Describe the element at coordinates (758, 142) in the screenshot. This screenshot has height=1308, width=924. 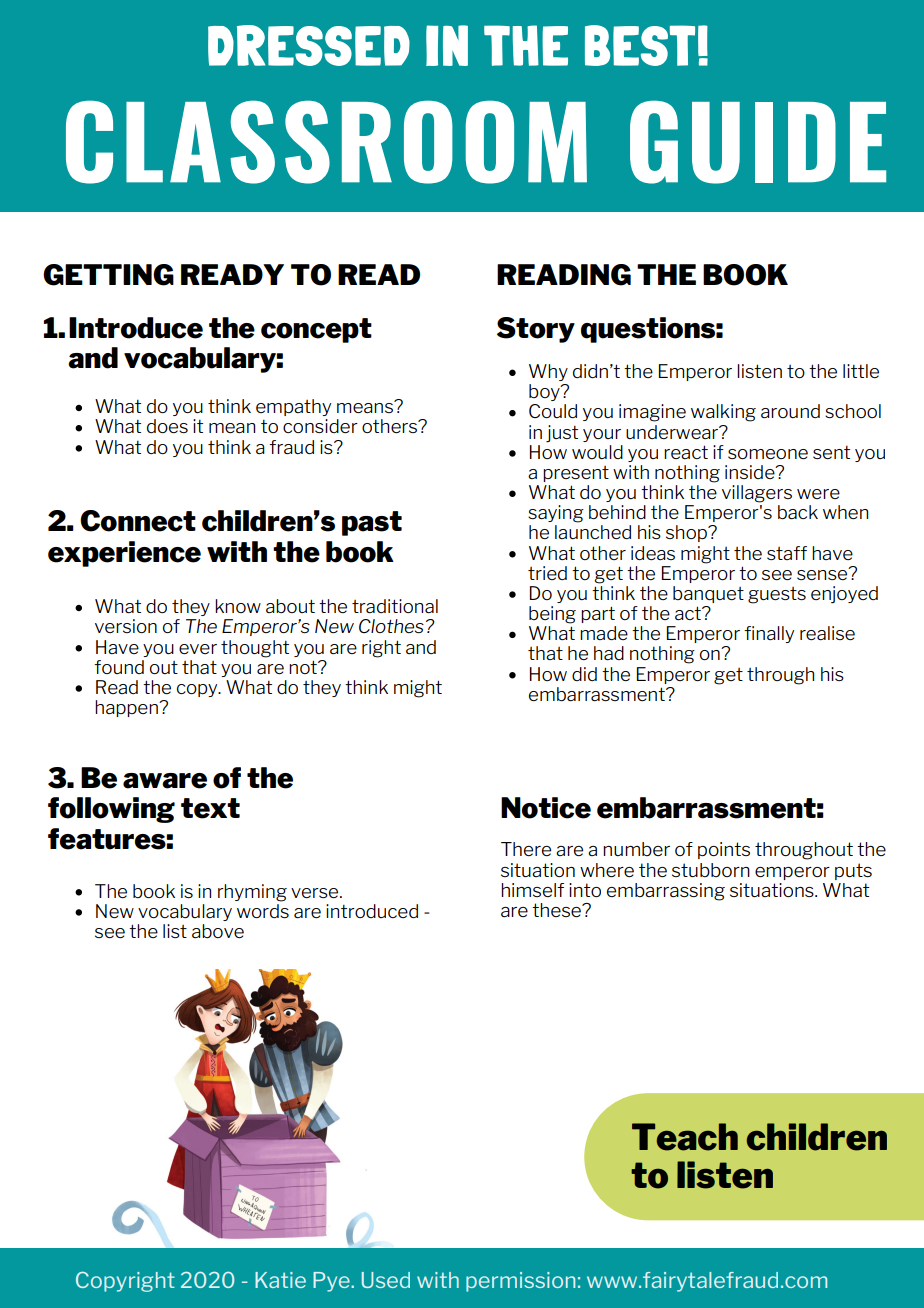
I see `GUIDE` at that location.
